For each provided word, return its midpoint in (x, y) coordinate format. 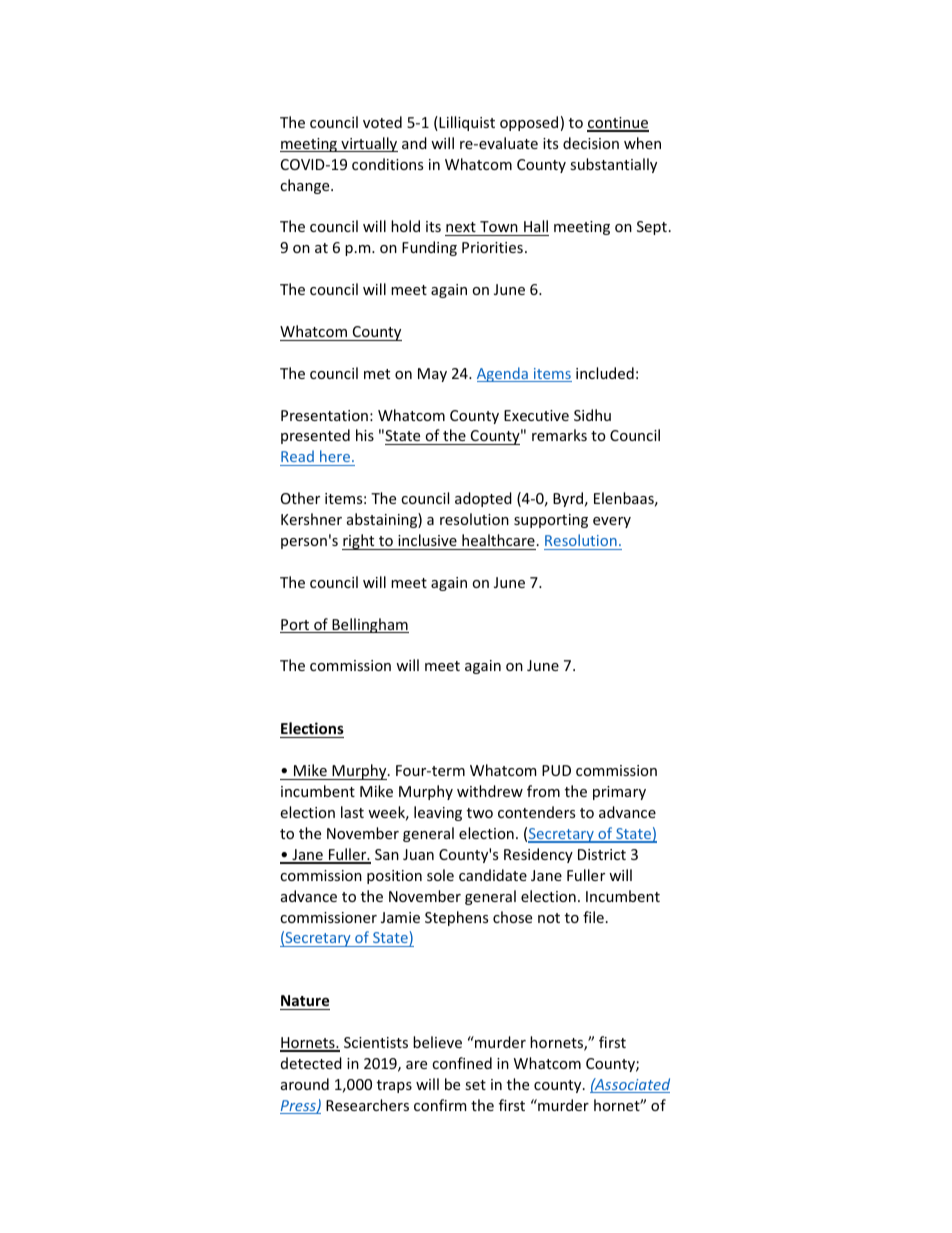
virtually (368, 144)
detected (311, 1063)
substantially (613, 165)
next (461, 227)
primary (619, 793)
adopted (483, 499)
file (593, 917)
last (352, 812)
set (475, 1085)
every (612, 522)
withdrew (490, 791)
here (335, 458)
